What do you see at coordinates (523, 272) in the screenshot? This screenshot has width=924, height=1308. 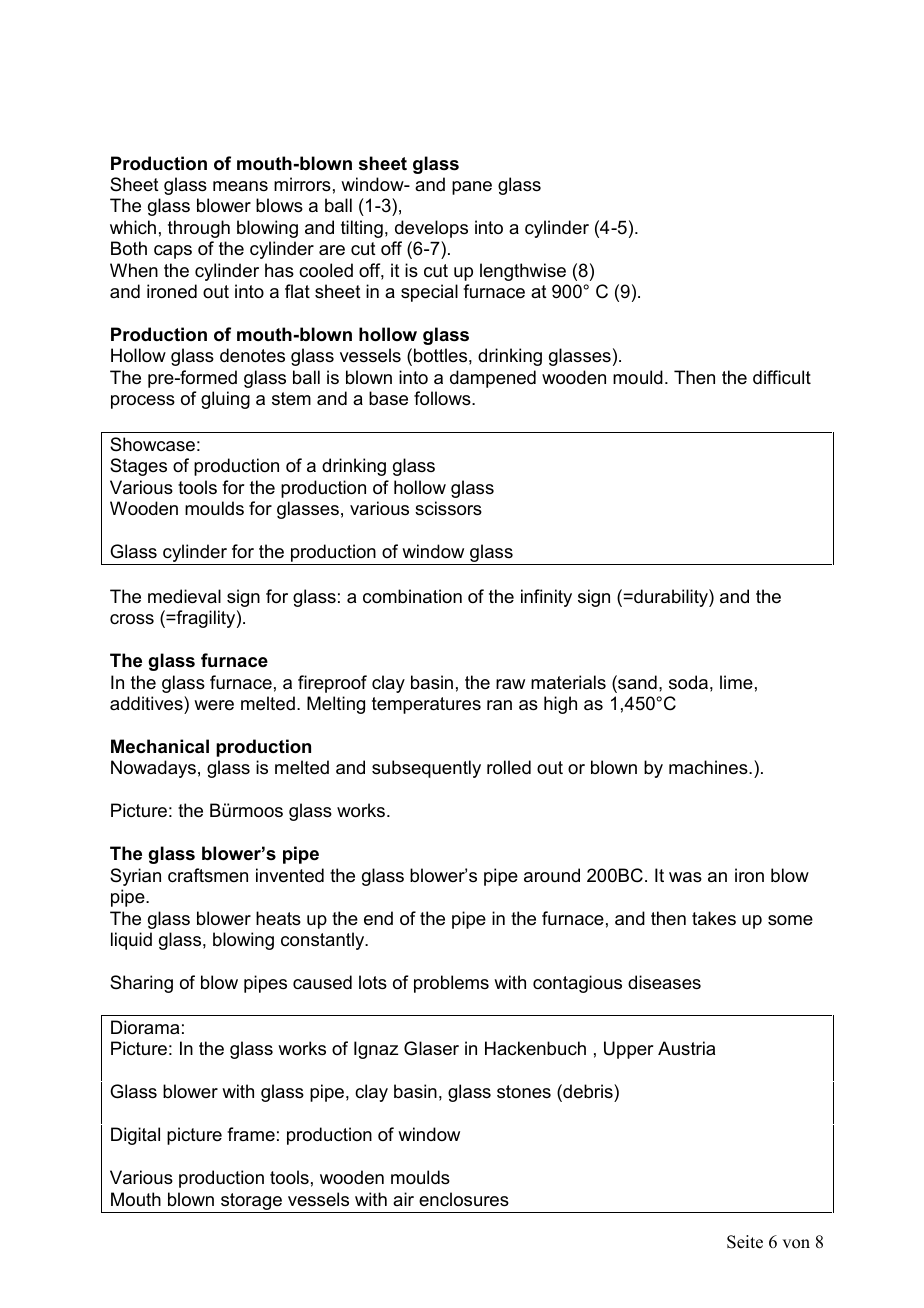 I see `lengthwise` at bounding box center [523, 272].
